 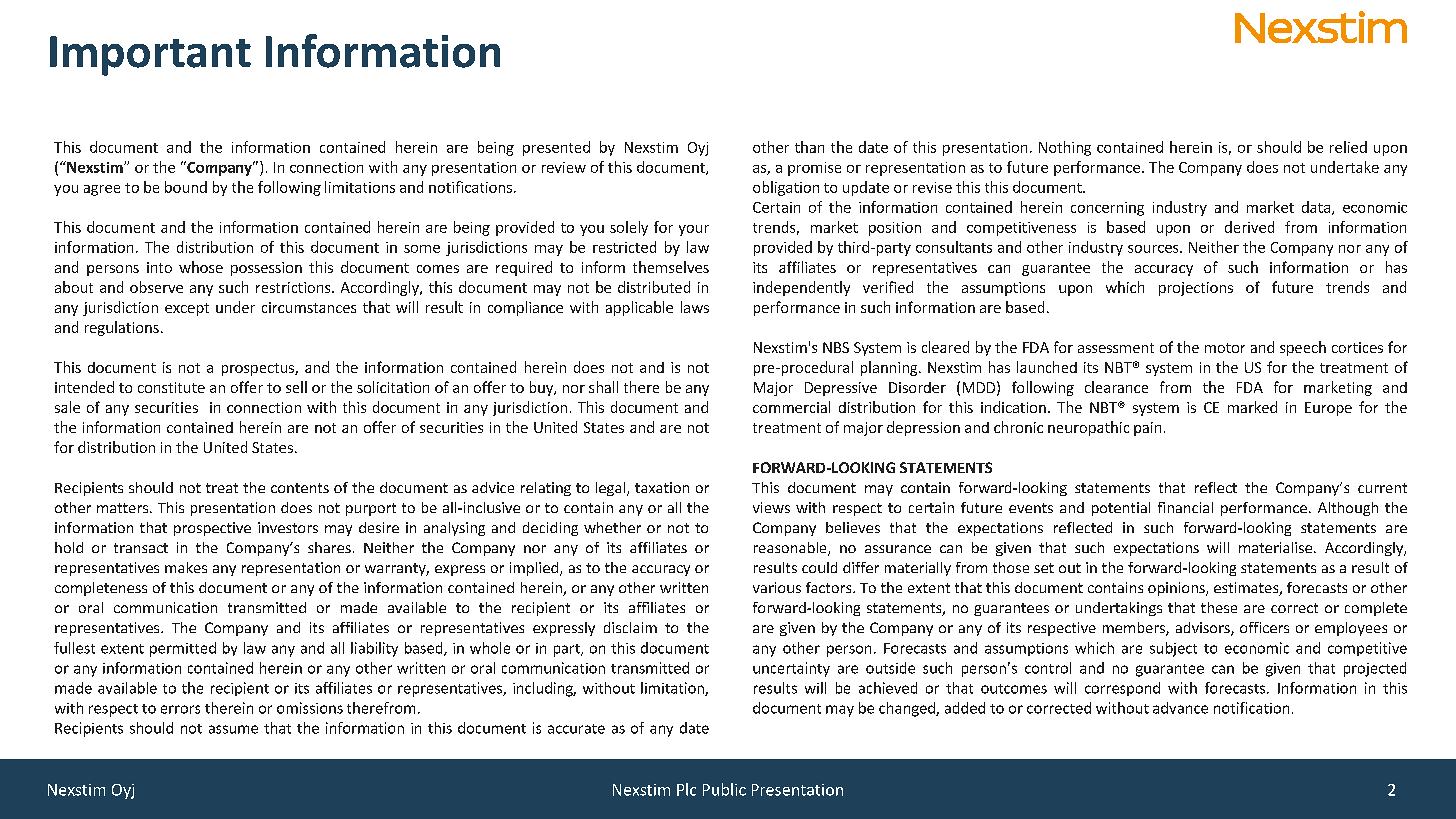 What do you see at coordinates (809, 147) in the page?
I see `than` at bounding box center [809, 147].
